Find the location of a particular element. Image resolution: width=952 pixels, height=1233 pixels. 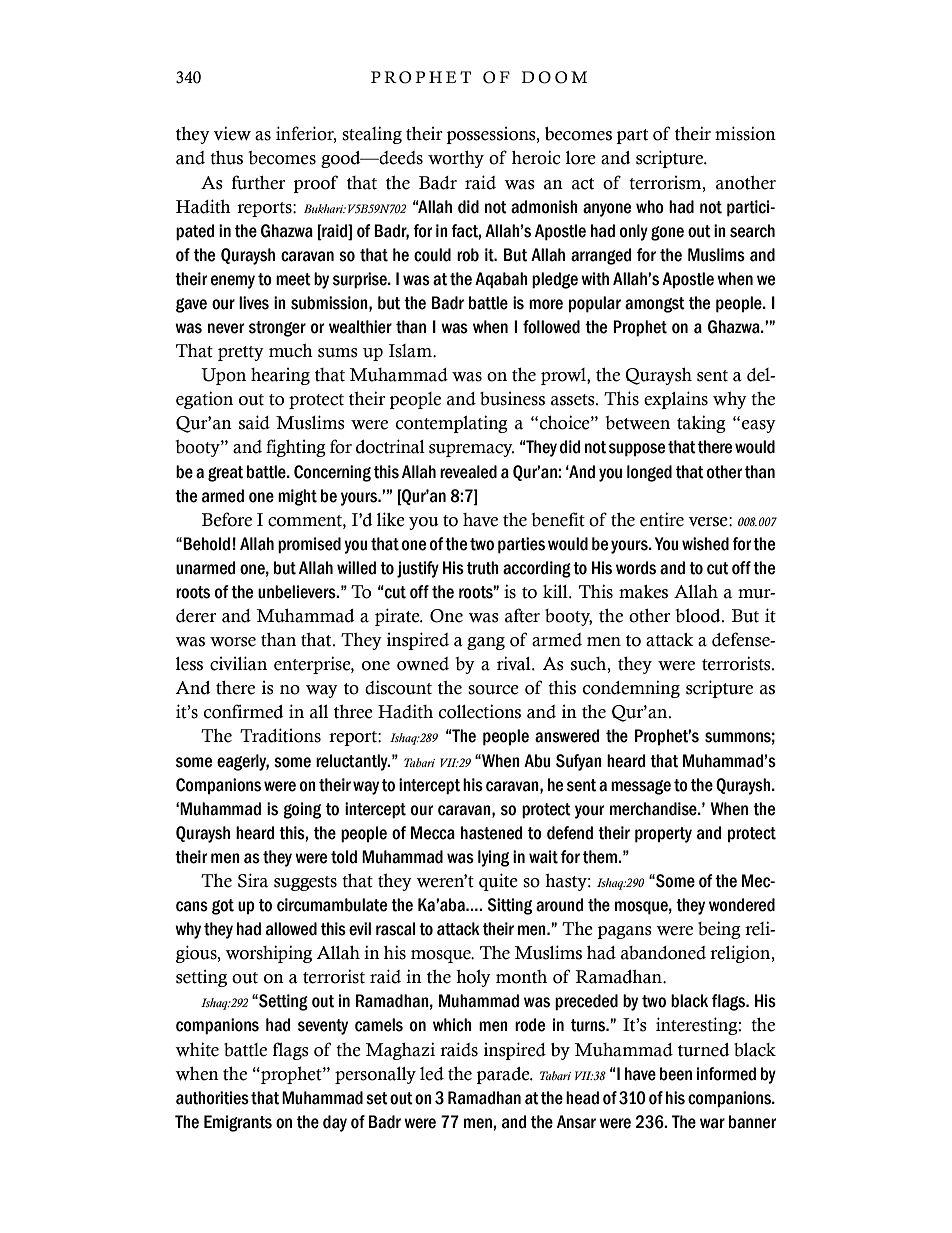

who is located at coordinates (650, 207).
